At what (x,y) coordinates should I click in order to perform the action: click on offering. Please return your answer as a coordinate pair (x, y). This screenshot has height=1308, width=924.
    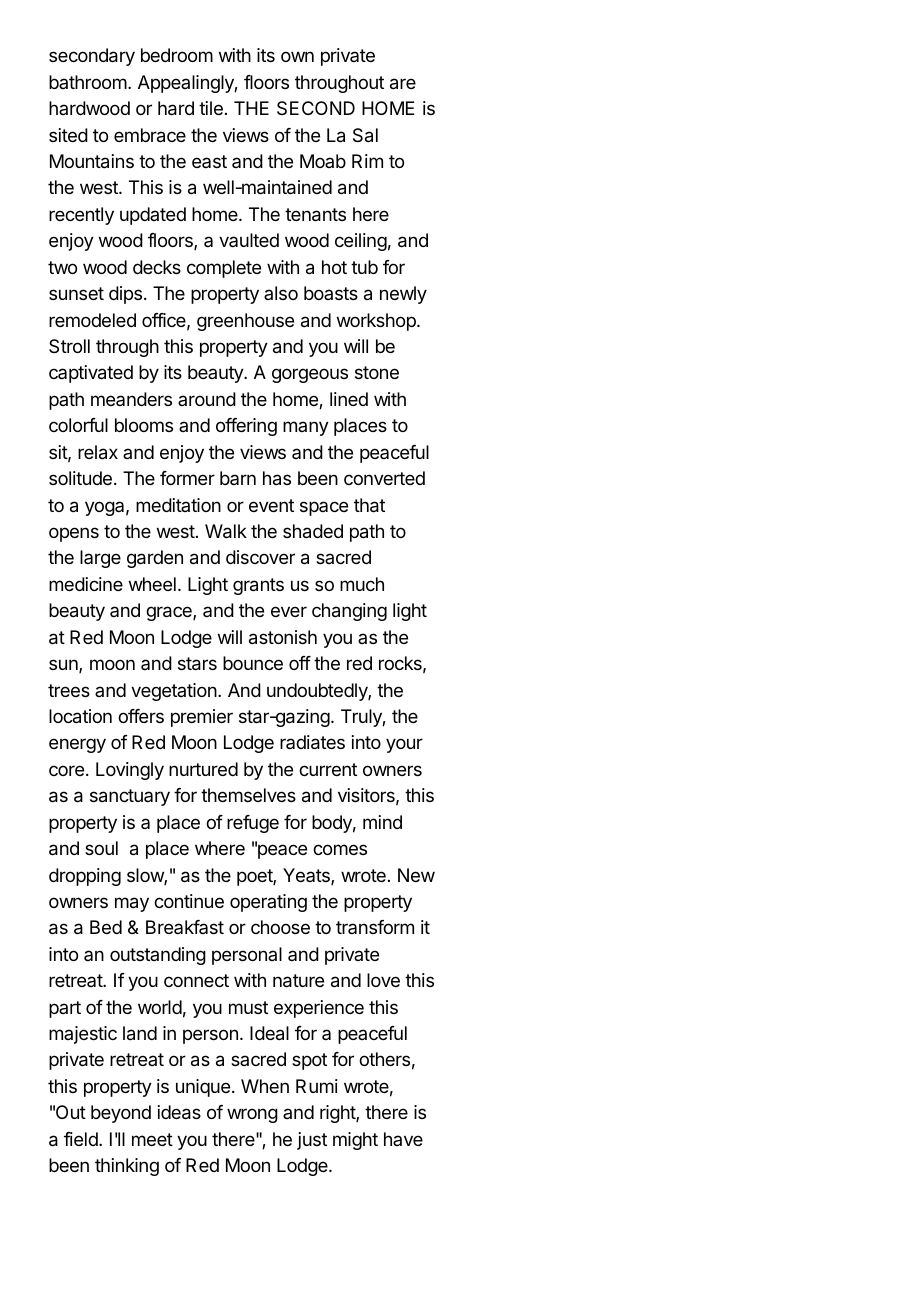
    Looking at the image, I should click on (246, 427).
